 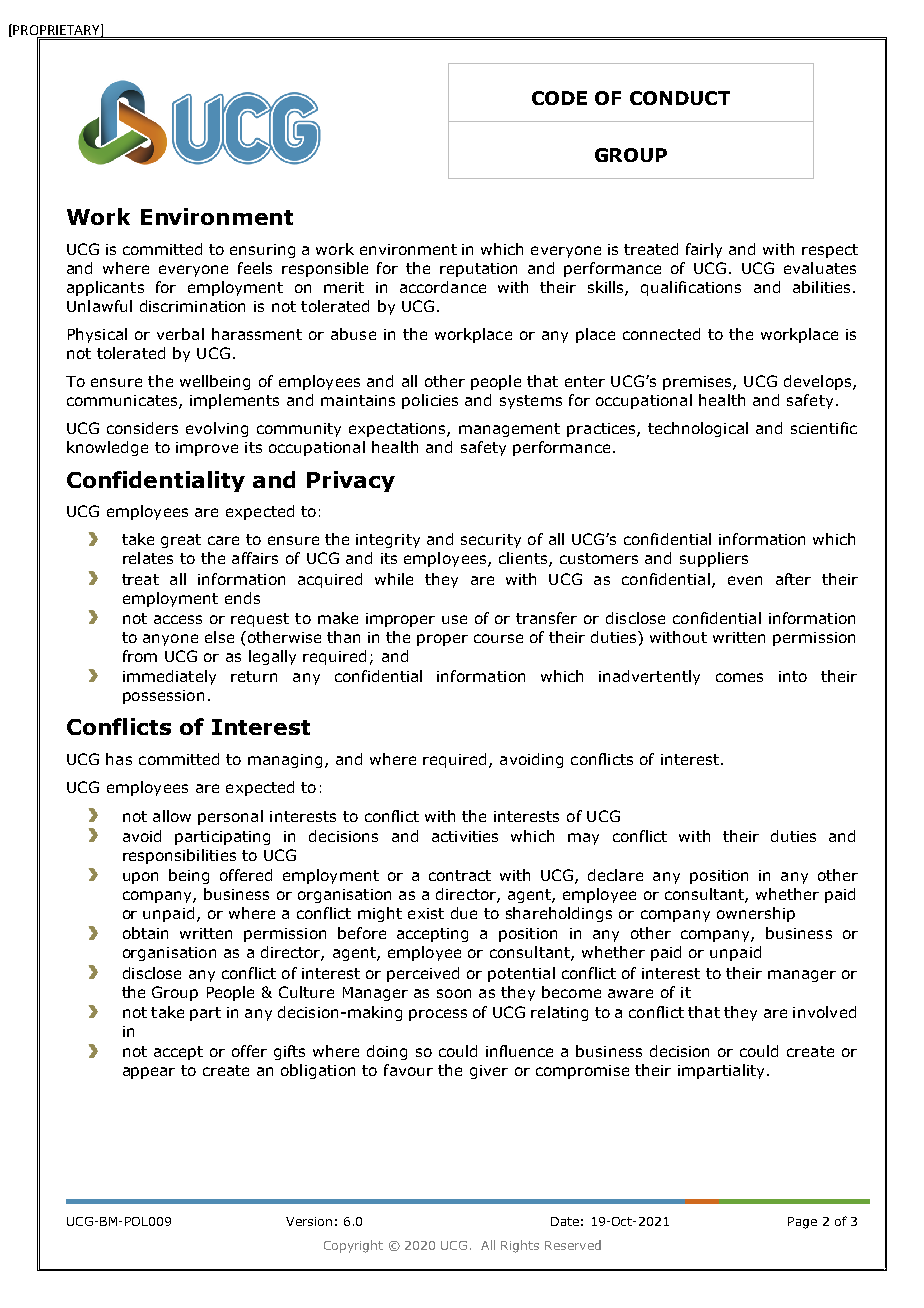 What do you see at coordinates (680, 98) in the page?
I see `CONDUCT` at bounding box center [680, 98].
